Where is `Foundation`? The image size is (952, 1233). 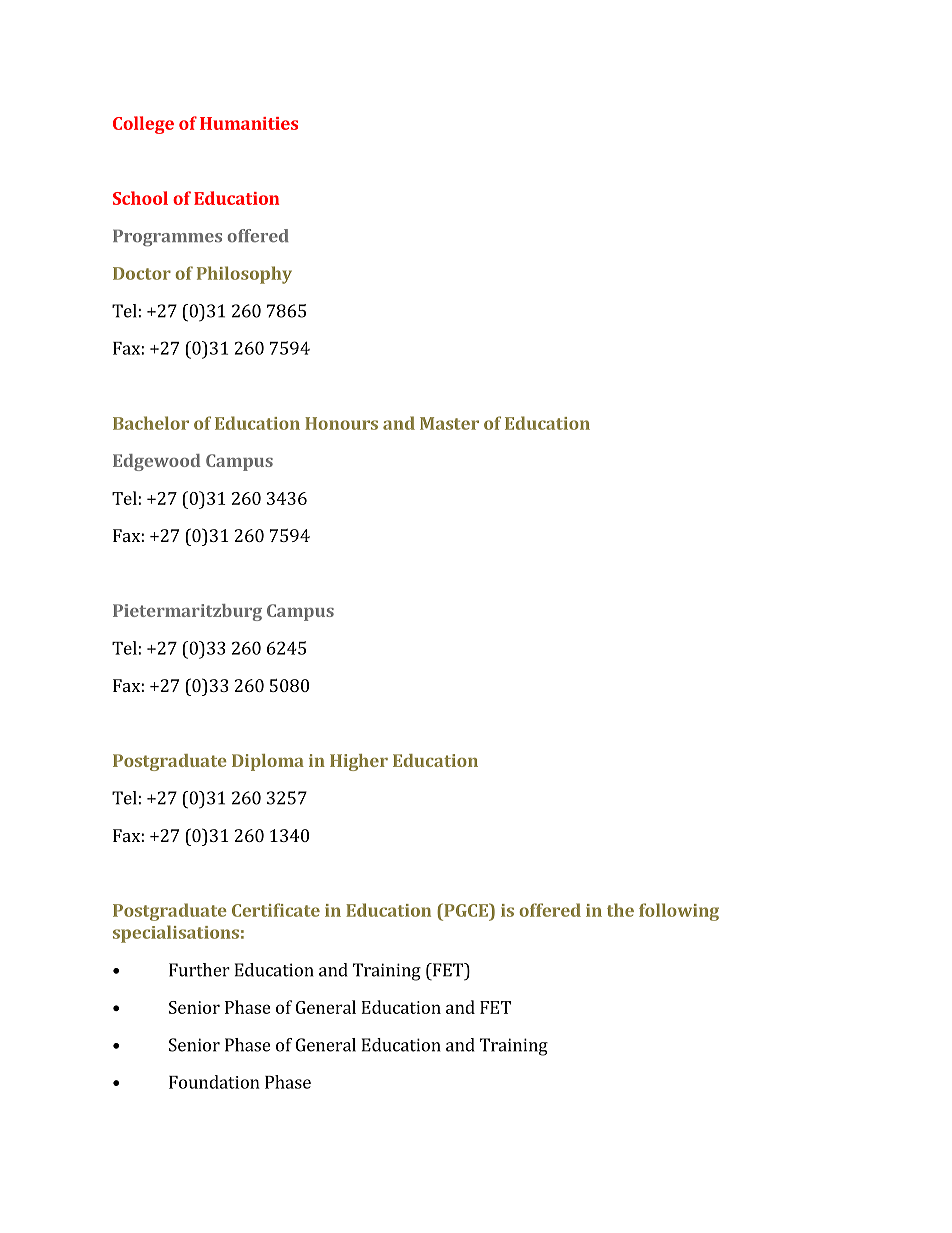
Foundation is located at coordinates (214, 1082).
